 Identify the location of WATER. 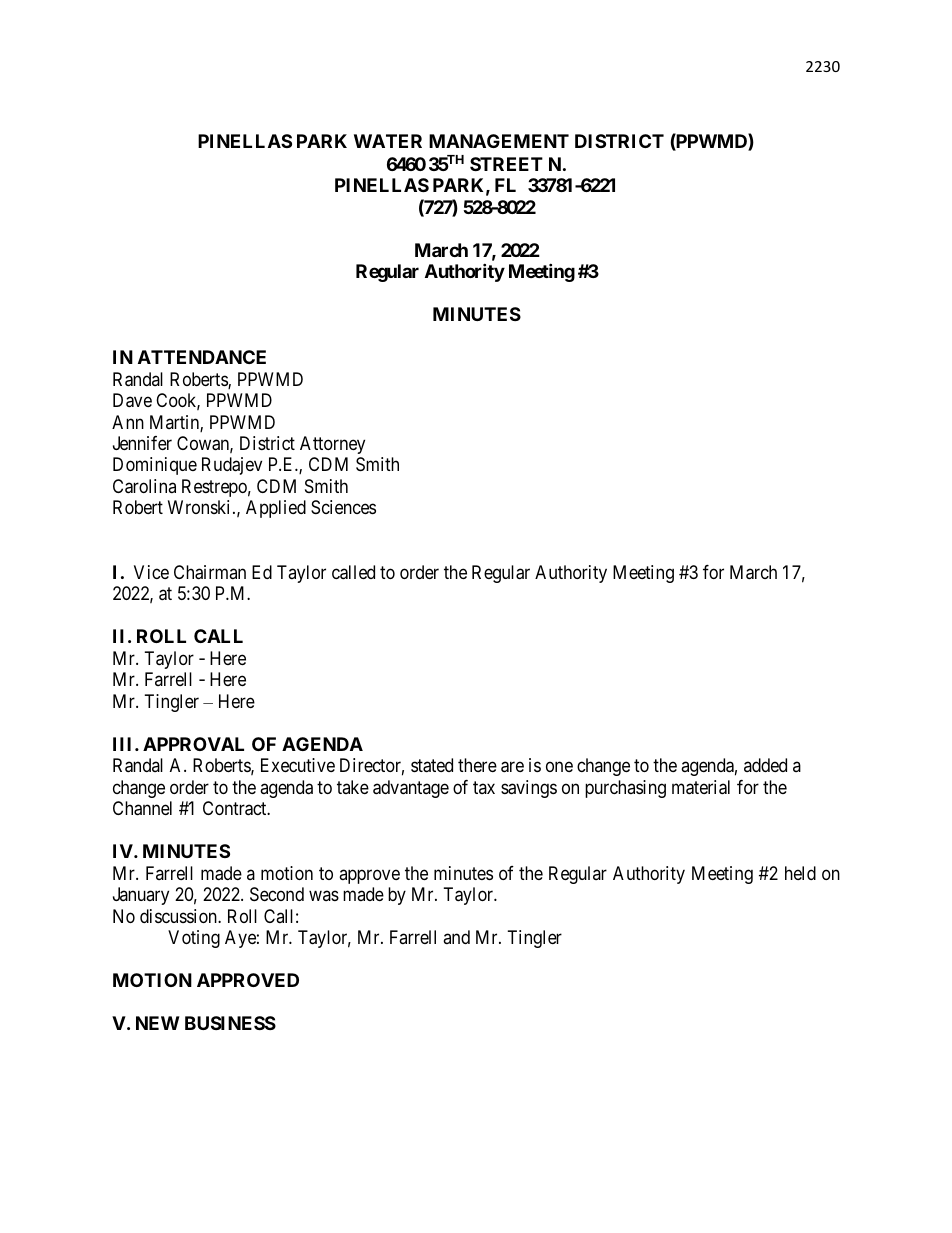
(388, 141).
